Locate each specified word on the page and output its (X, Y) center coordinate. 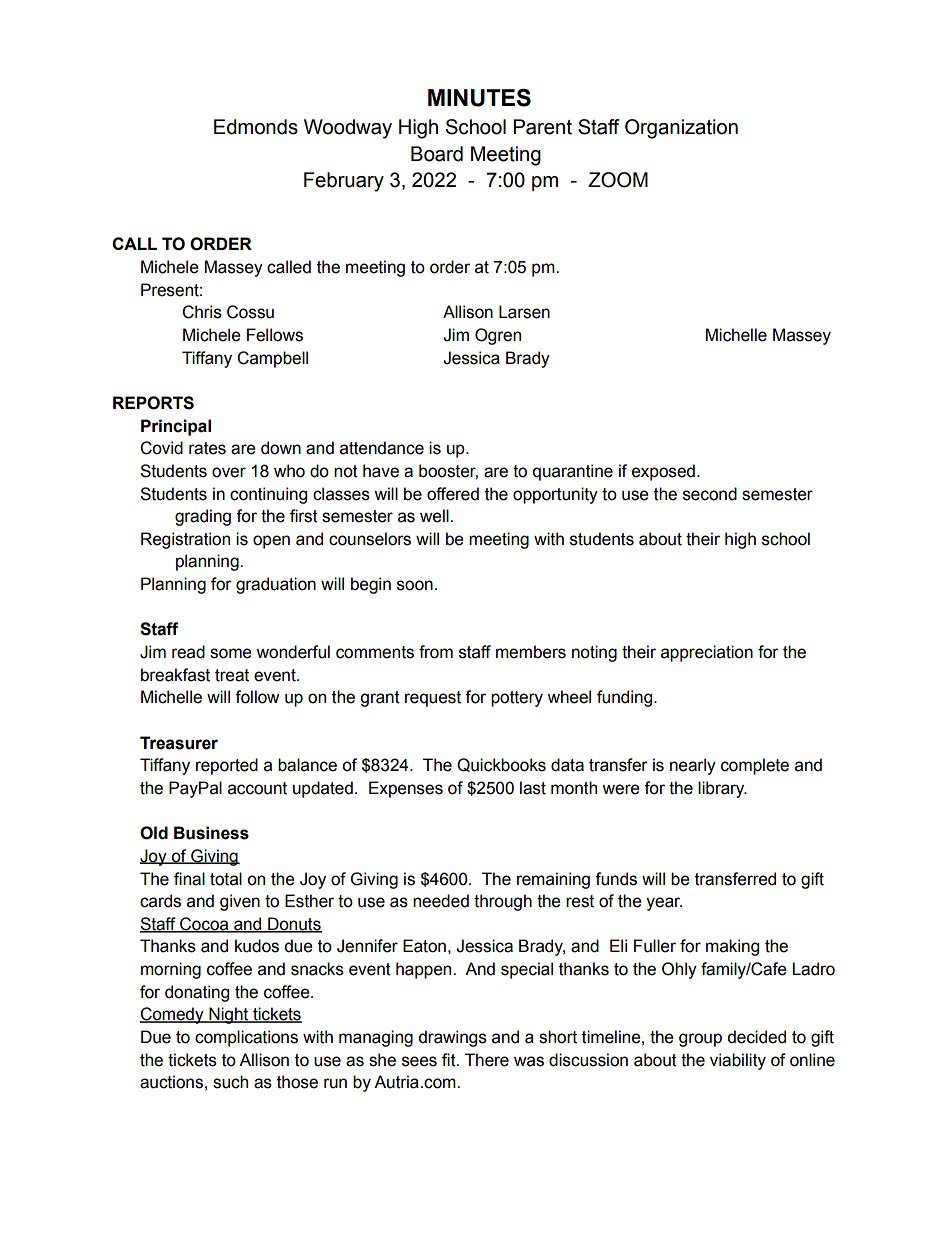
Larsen (524, 312)
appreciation (707, 653)
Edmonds (256, 127)
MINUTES (479, 98)
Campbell (272, 359)
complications (246, 1038)
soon (415, 585)
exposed (663, 472)
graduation (276, 585)
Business (211, 833)
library (722, 789)
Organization (681, 129)
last (533, 788)
